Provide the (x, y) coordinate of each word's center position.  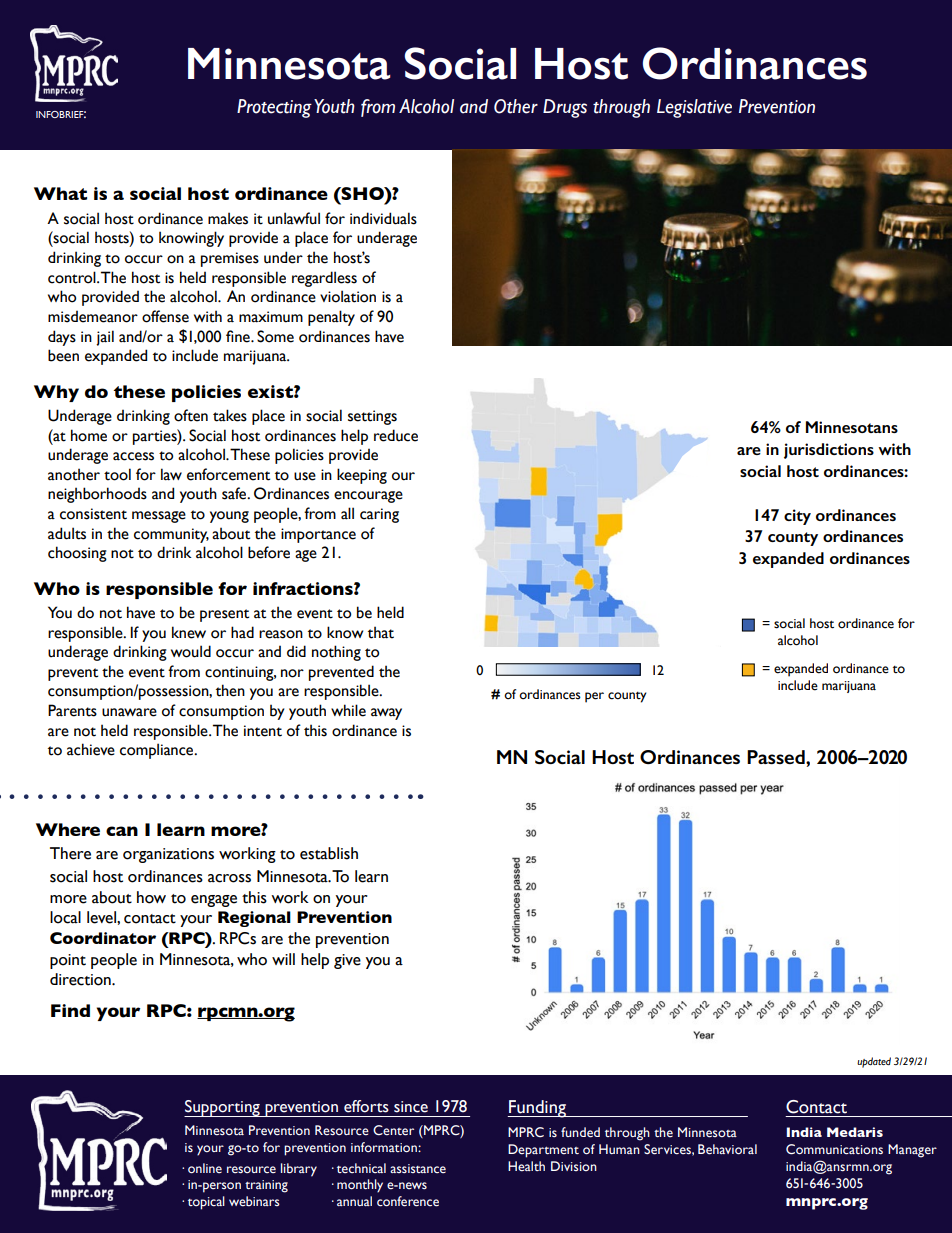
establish (329, 853)
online (205, 1168)
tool (117, 474)
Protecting (274, 108)
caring (379, 515)
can (122, 831)
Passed (777, 757)
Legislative (694, 108)
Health (526, 1166)
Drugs (565, 108)
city (797, 517)
